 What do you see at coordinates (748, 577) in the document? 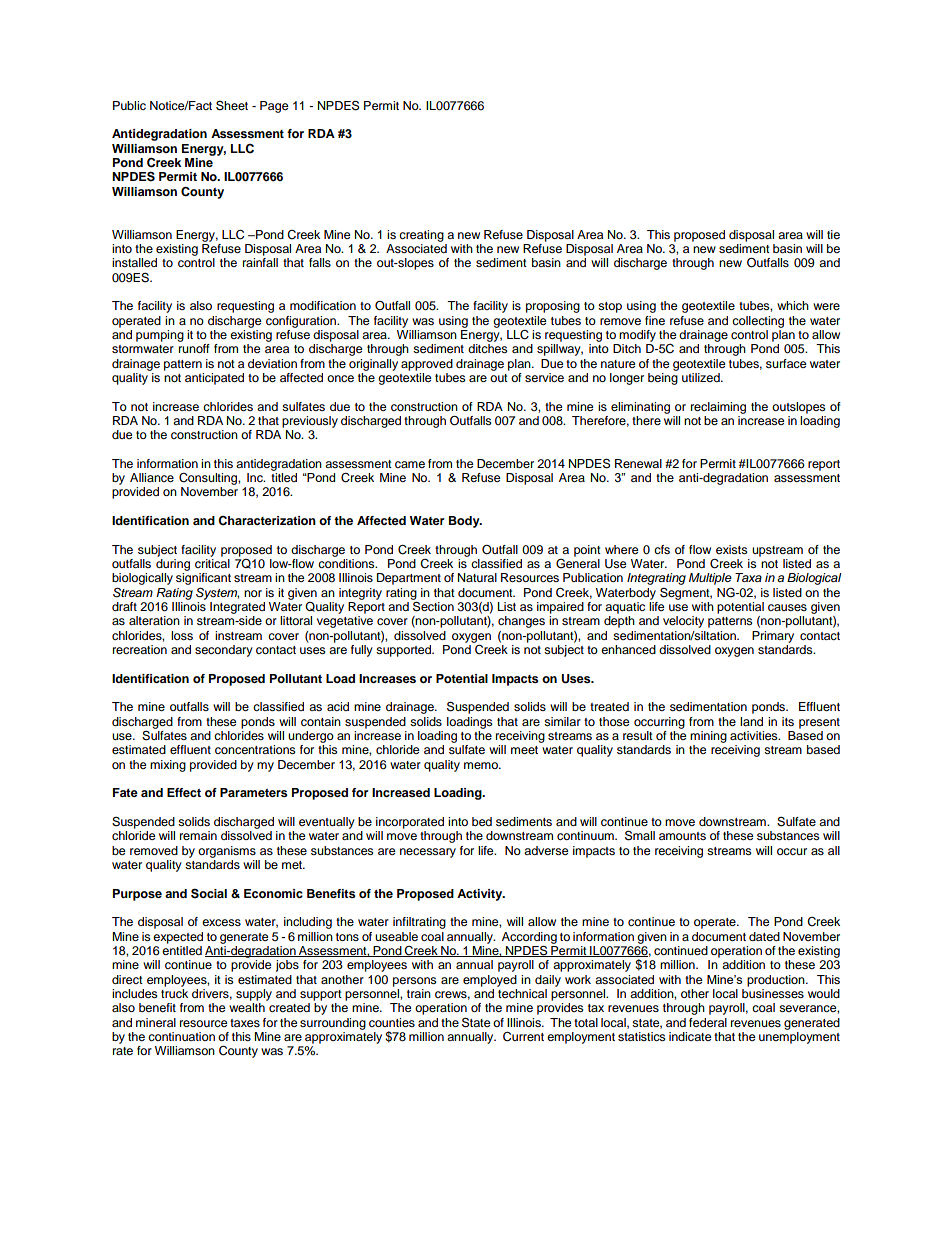
I see `Taxa` at bounding box center [748, 577].
